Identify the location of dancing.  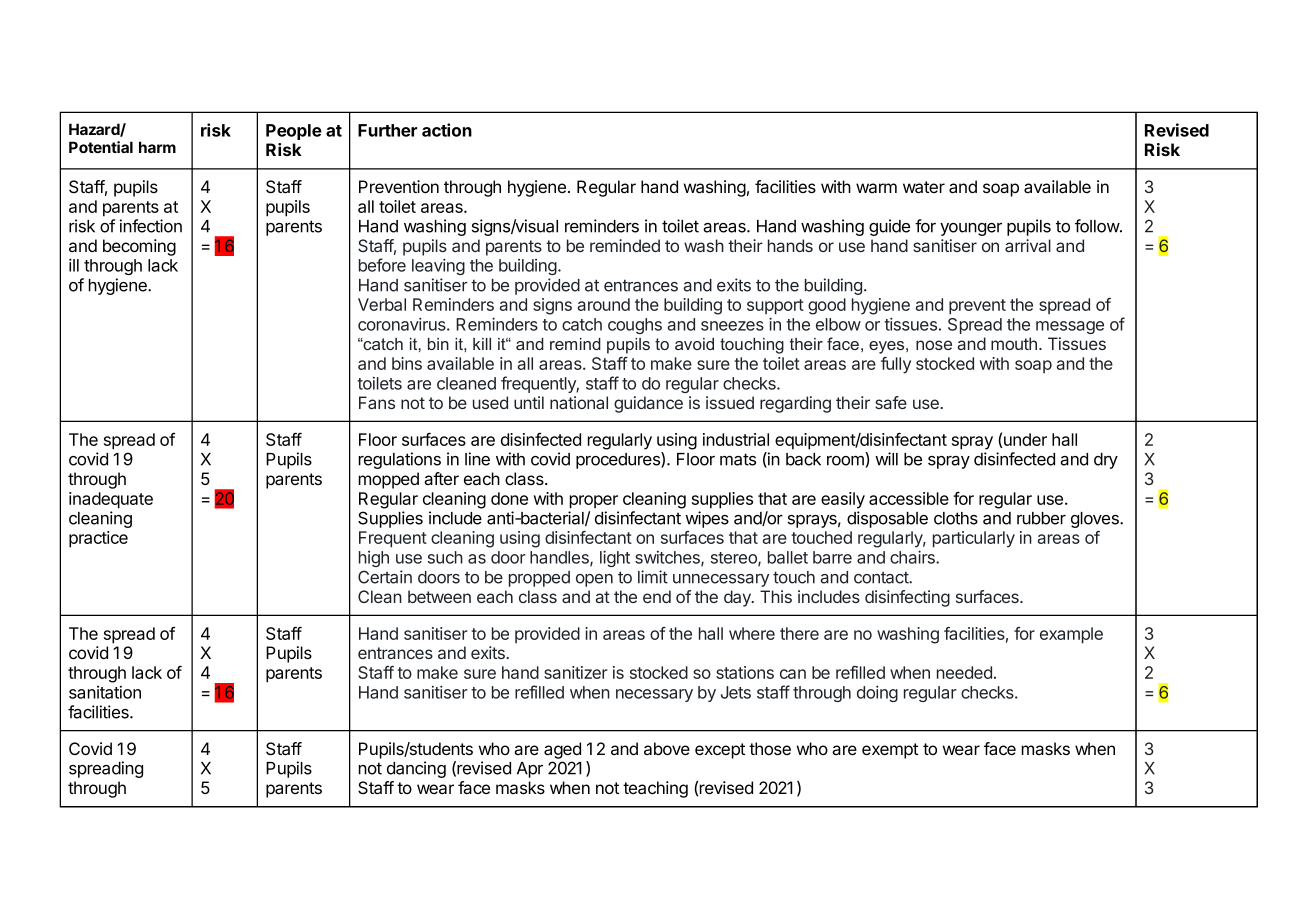
(416, 769).
